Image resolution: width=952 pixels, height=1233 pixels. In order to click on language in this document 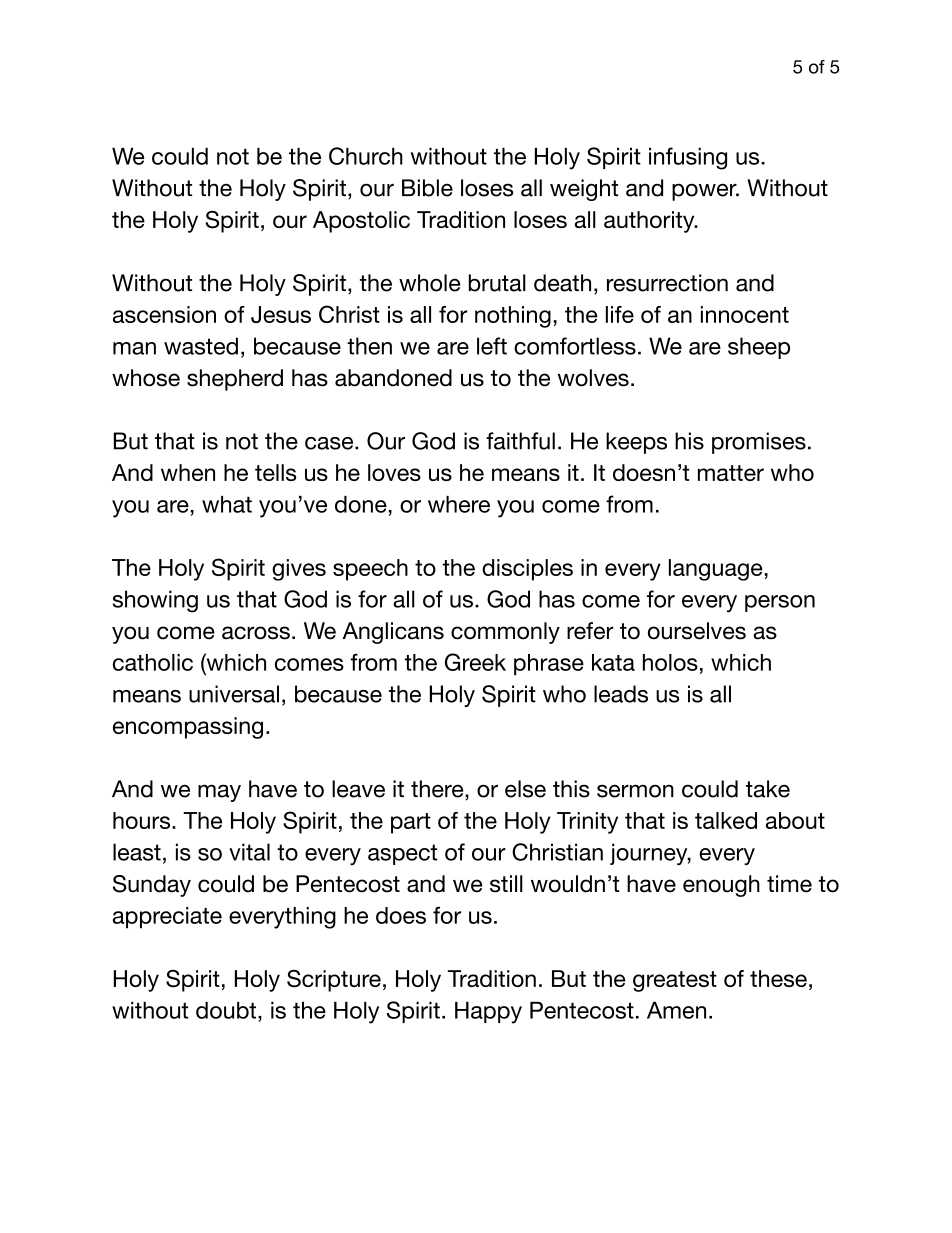, I will do `click(716, 570)`.
